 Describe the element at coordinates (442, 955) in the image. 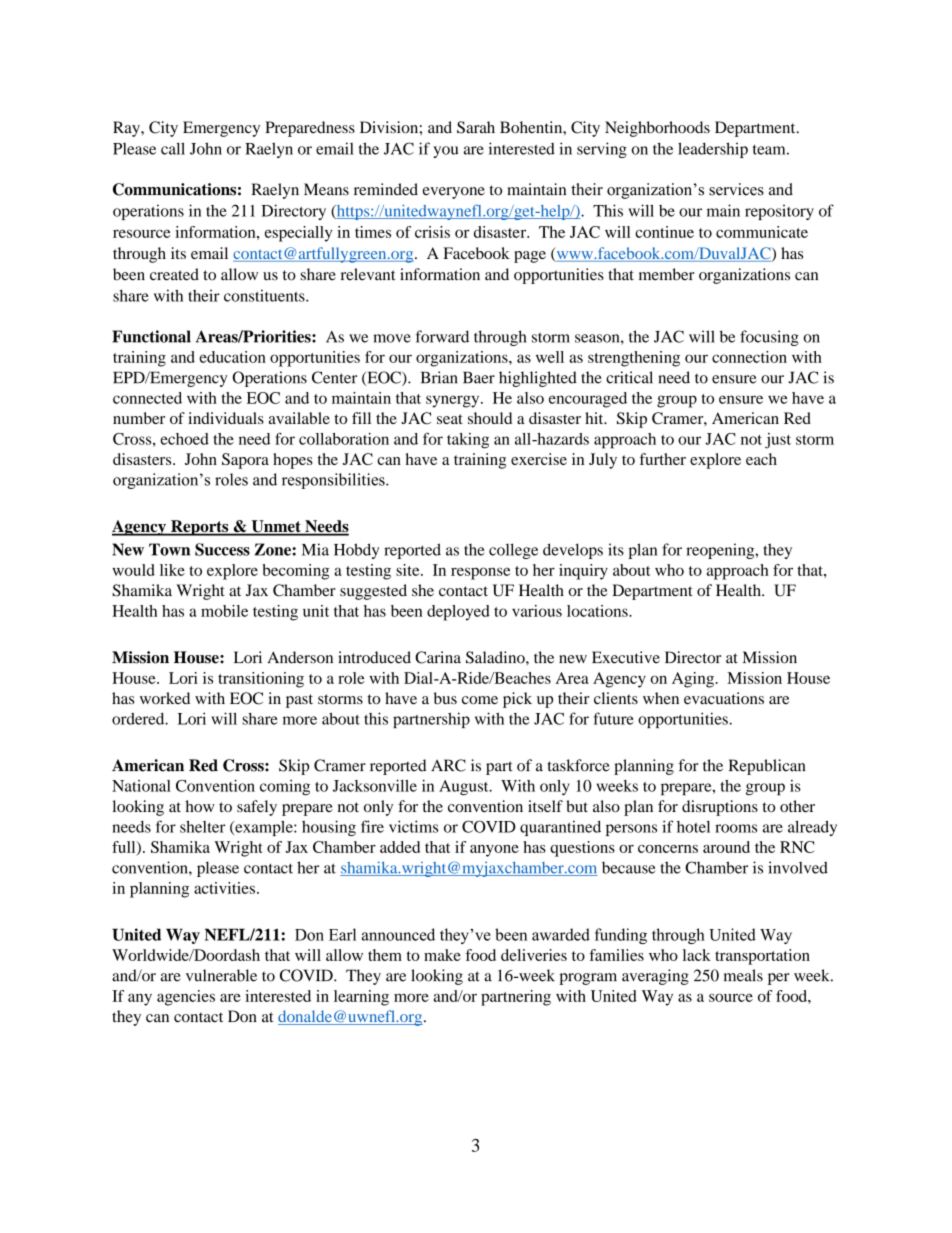

I see `make` at that location.
